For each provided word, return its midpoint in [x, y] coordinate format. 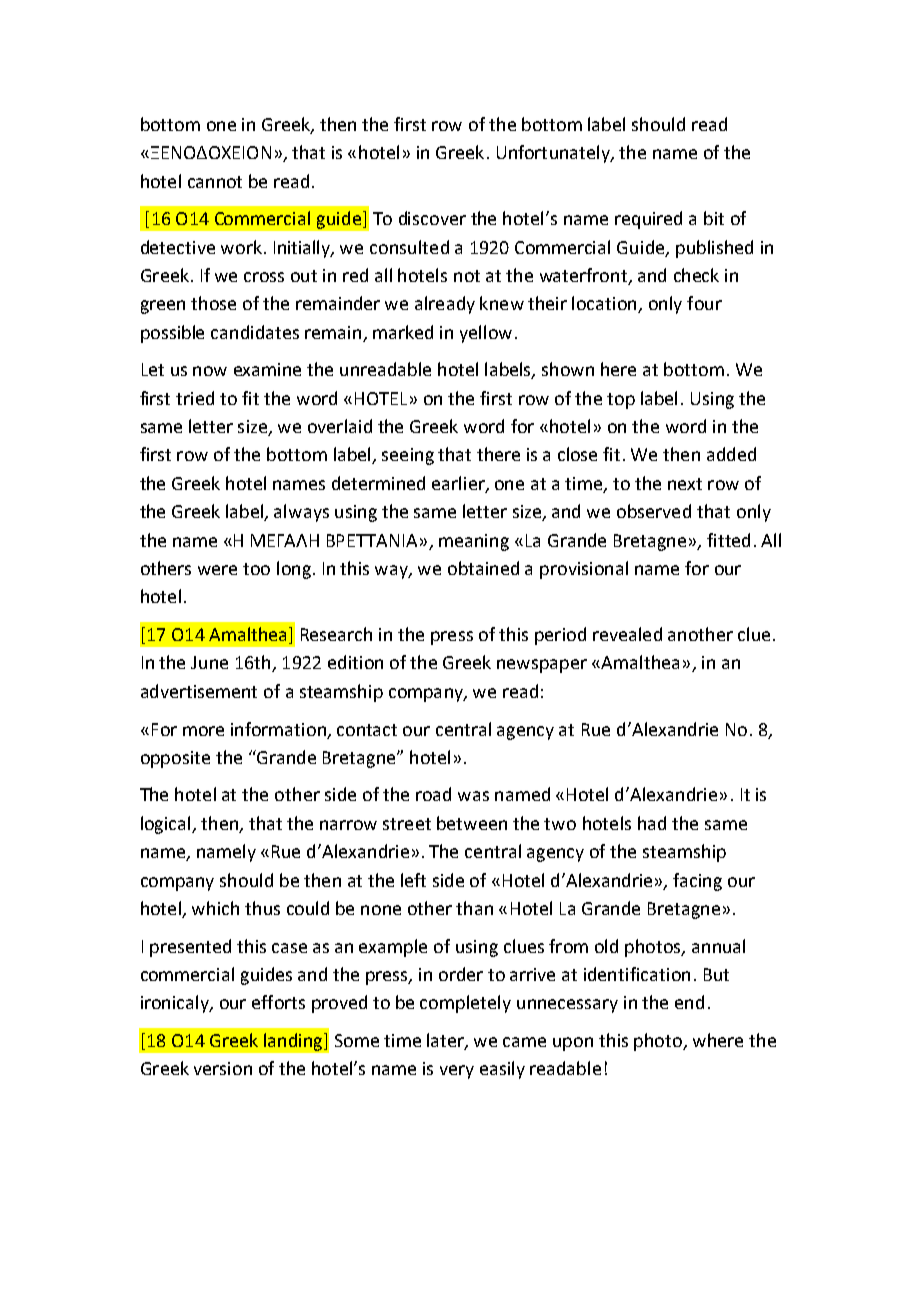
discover [432, 218]
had [652, 823]
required [648, 220]
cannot [215, 182]
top [621, 401]
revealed [627, 634]
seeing [408, 456]
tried [195, 398]
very [457, 1072]
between [472, 823]
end [689, 1002]
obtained [483, 568]
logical [167, 825]
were [217, 570]
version [223, 1068]
